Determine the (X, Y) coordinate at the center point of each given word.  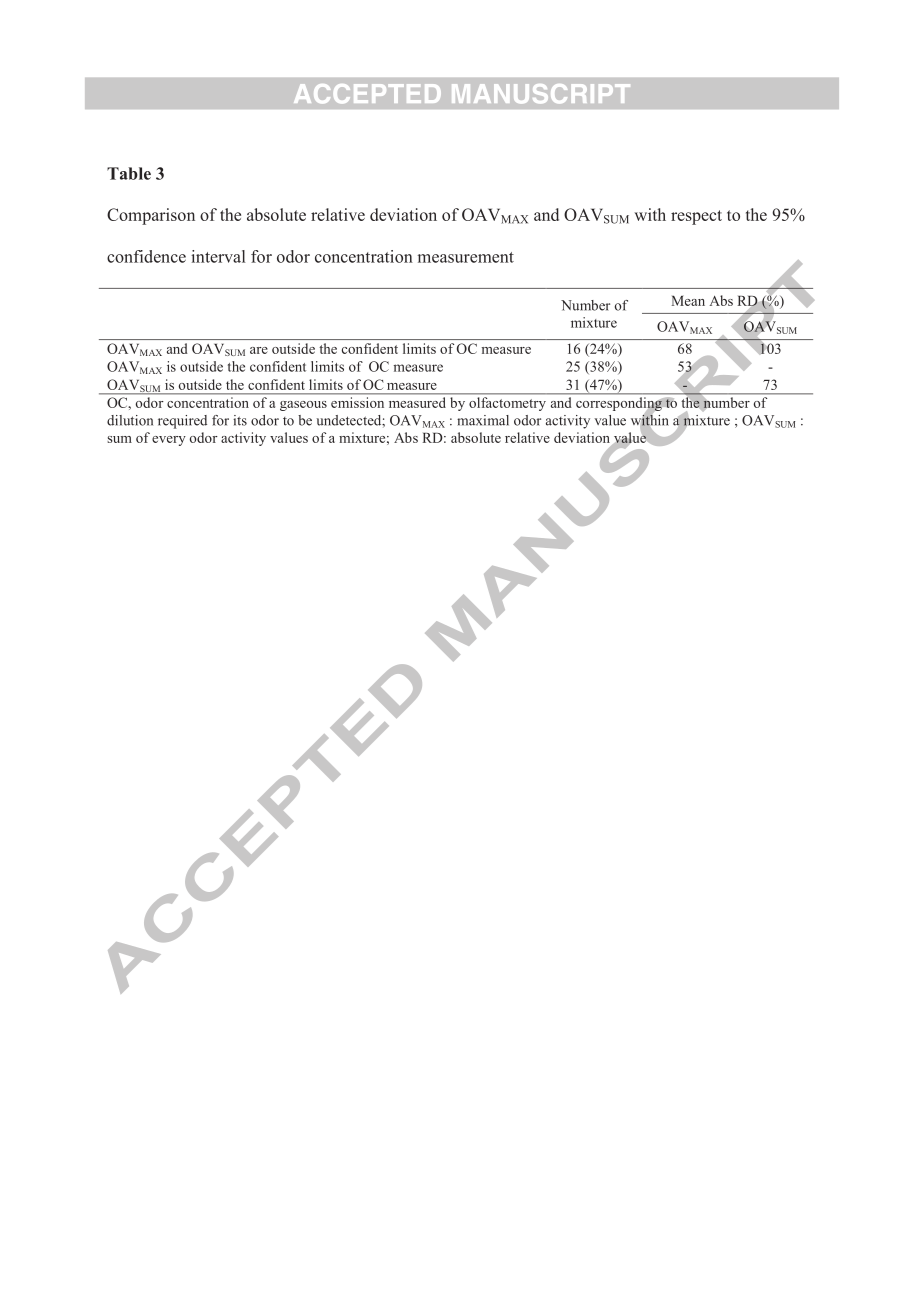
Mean (688, 300)
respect (696, 217)
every (169, 441)
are (259, 350)
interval (218, 256)
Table (129, 173)
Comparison (151, 216)
